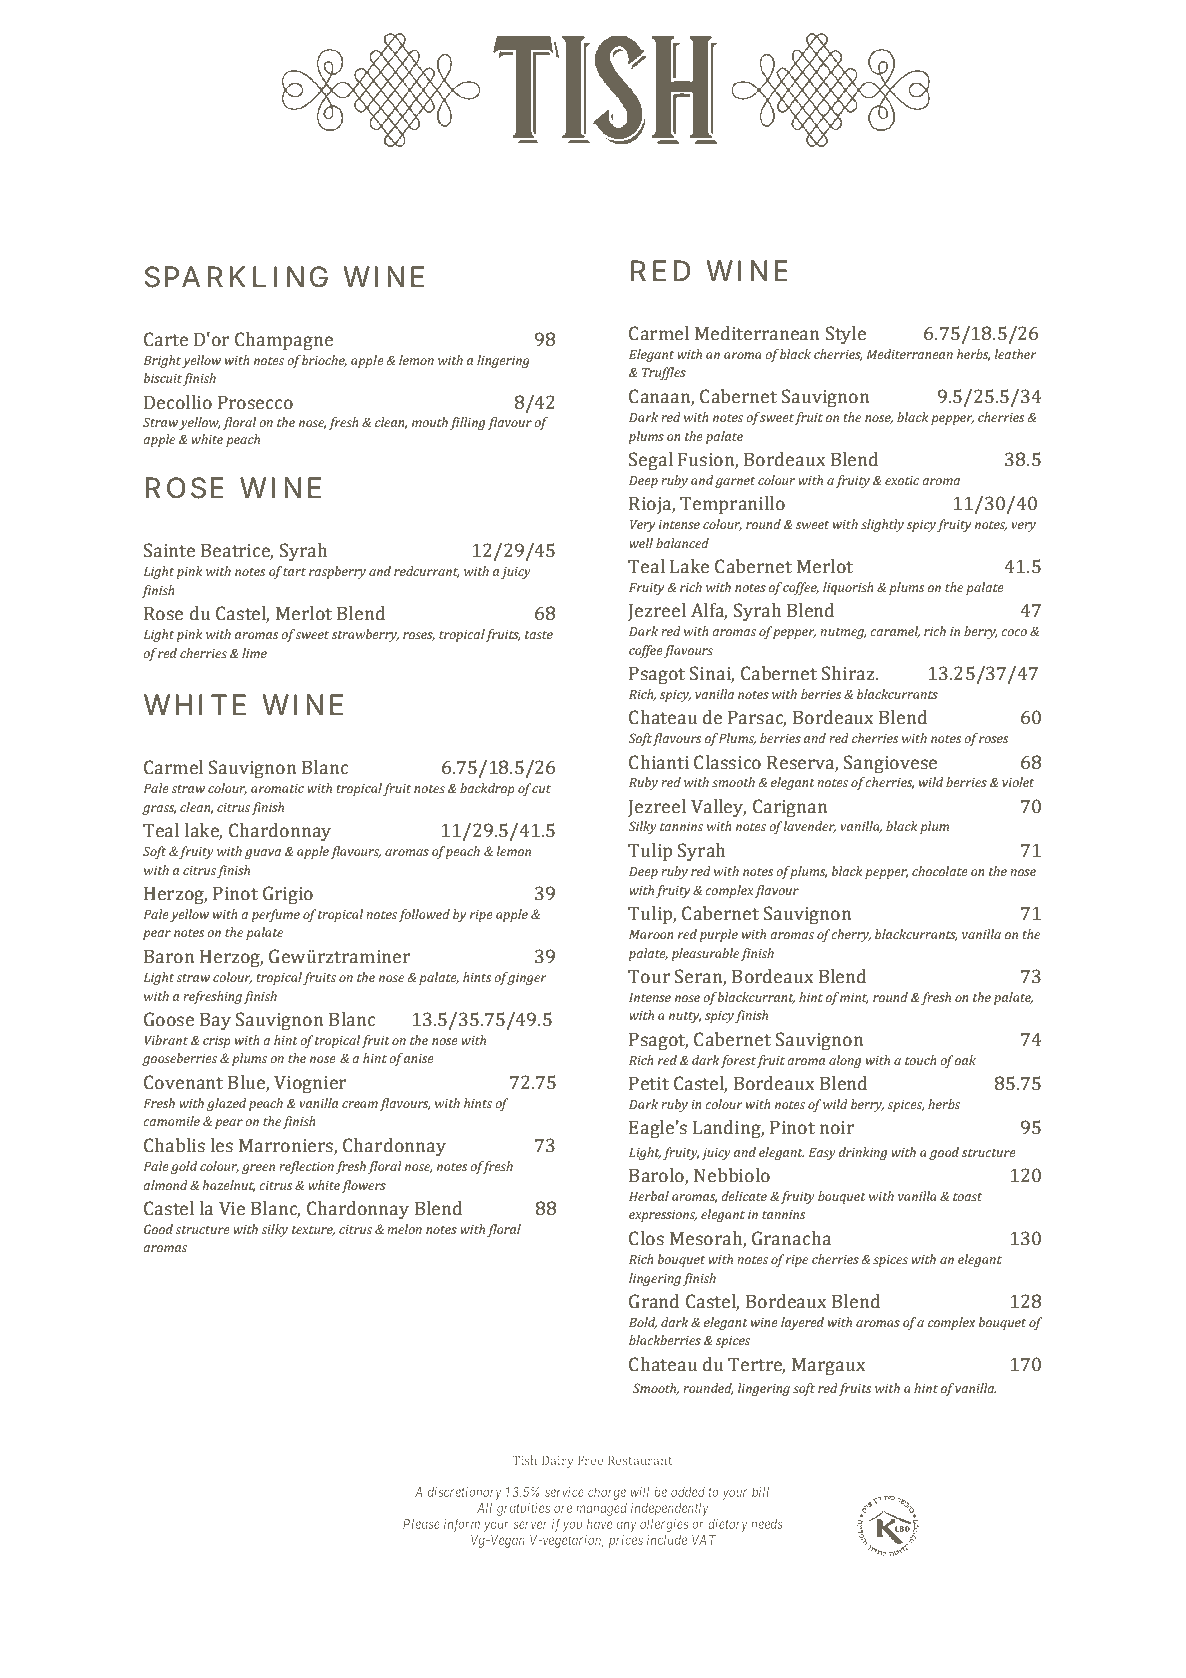  Describe the element at coordinates (846, 335) in the page. I see `Style` at that location.
